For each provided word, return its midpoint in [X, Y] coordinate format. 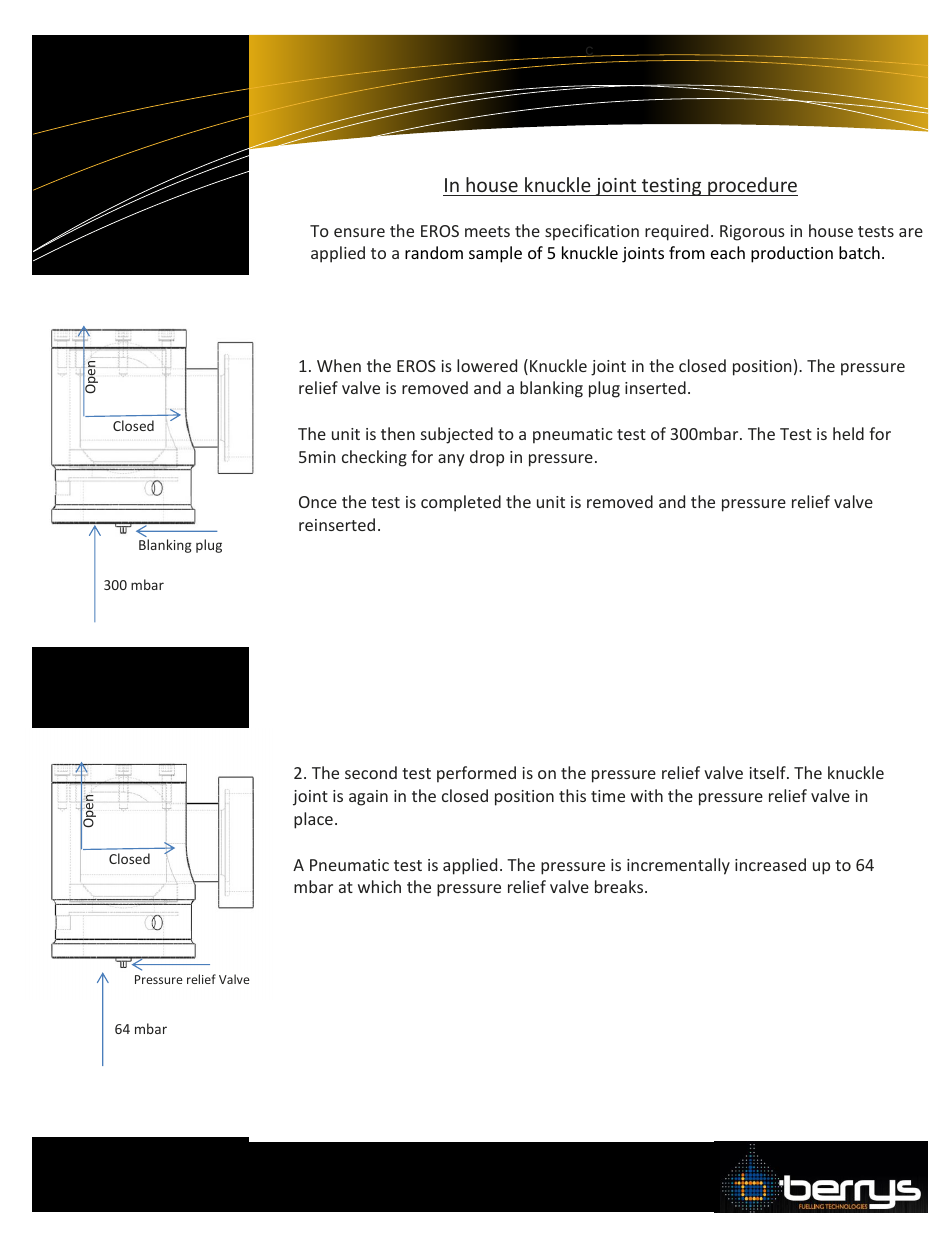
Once [318, 502]
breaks [620, 886]
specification [592, 232]
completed [461, 503]
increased [770, 864]
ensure [359, 232]
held [848, 433]
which [379, 886]
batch [859, 252]
